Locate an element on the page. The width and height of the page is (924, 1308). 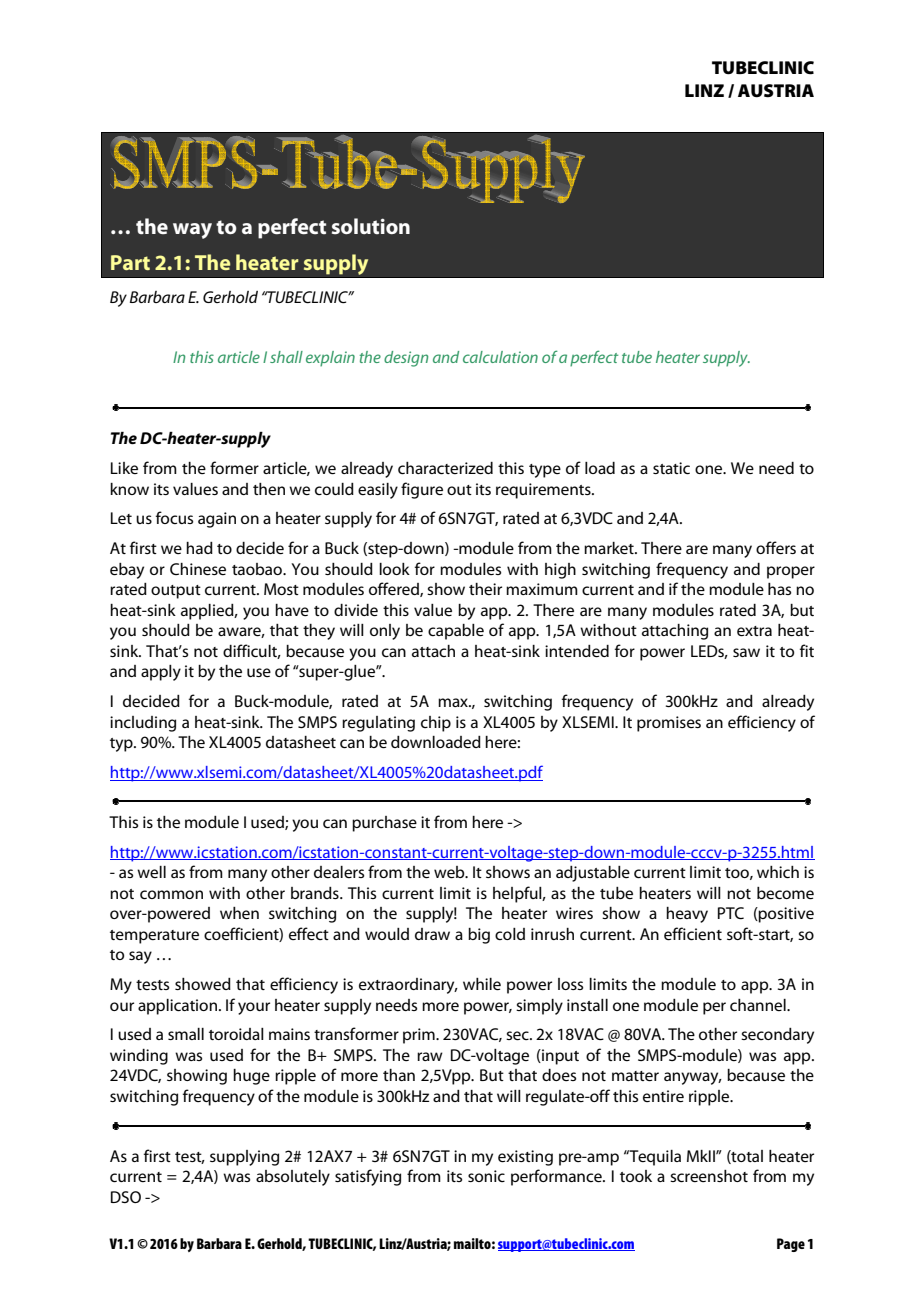
web is located at coordinates (450, 872).
